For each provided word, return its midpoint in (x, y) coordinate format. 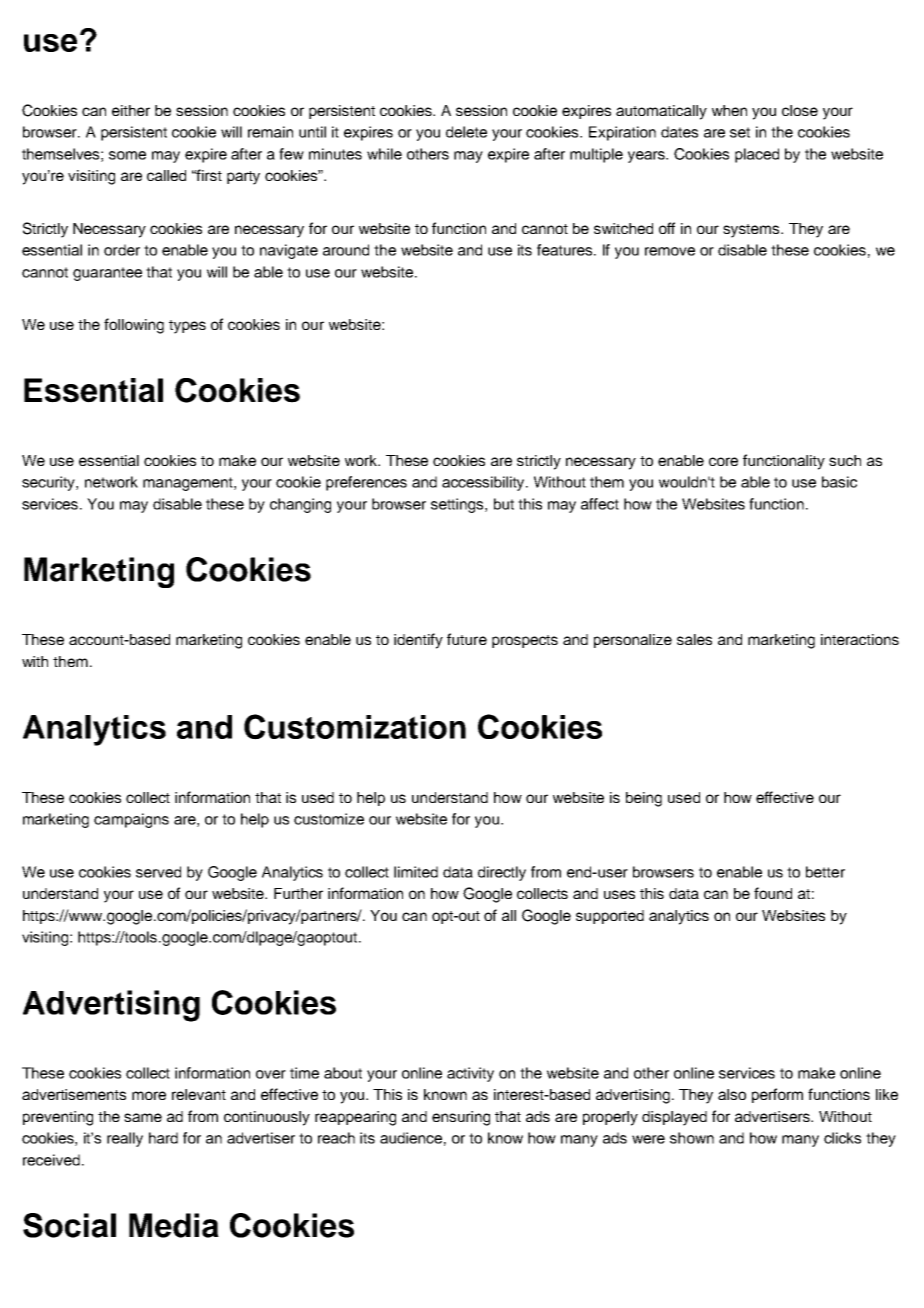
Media (174, 1225)
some (127, 155)
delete (466, 132)
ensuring (461, 1118)
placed (757, 155)
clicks (842, 1138)
